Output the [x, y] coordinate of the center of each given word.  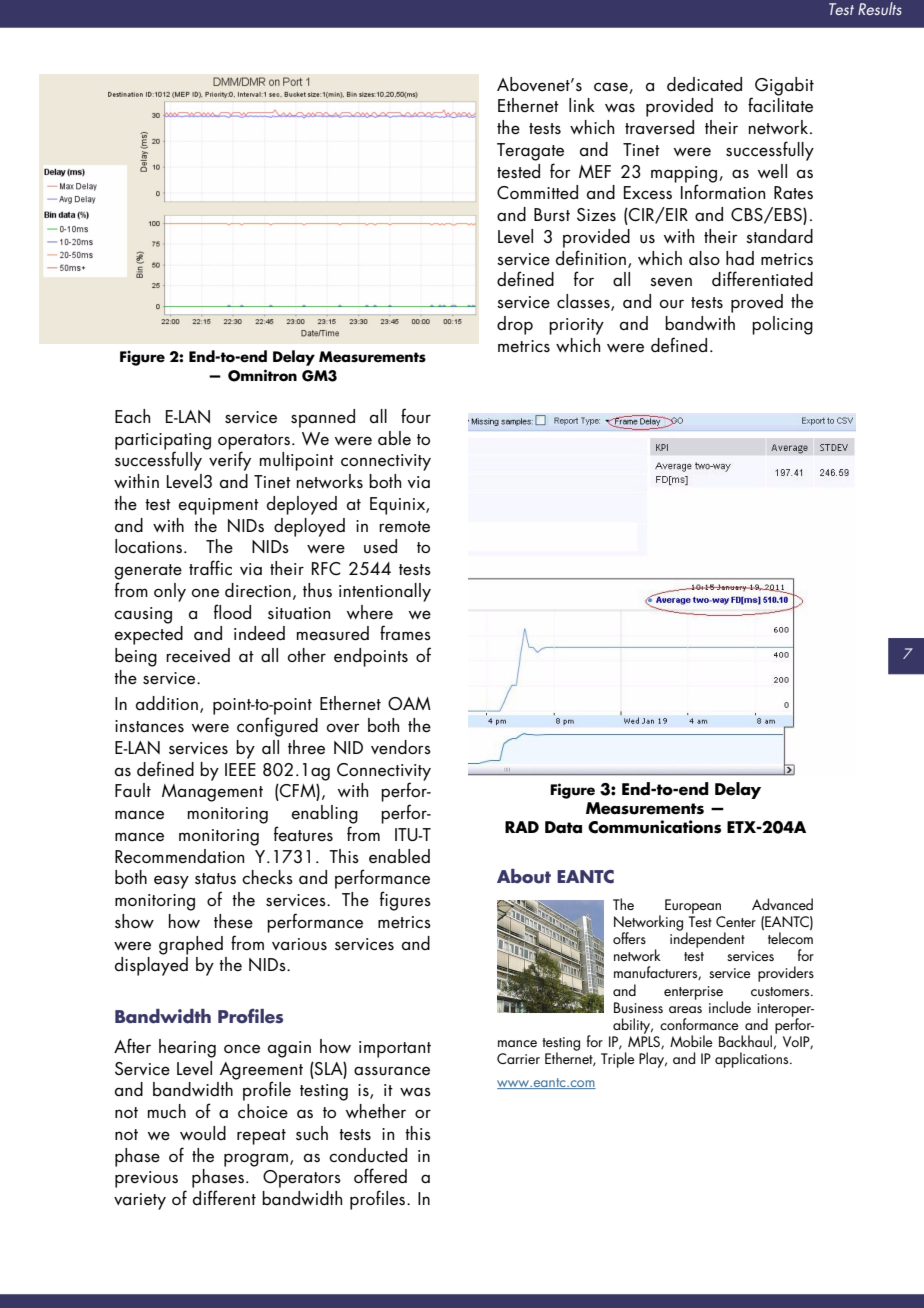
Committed [537, 192]
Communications [654, 827]
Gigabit [784, 86]
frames [405, 632]
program [256, 1160]
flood [232, 611]
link [582, 105]
